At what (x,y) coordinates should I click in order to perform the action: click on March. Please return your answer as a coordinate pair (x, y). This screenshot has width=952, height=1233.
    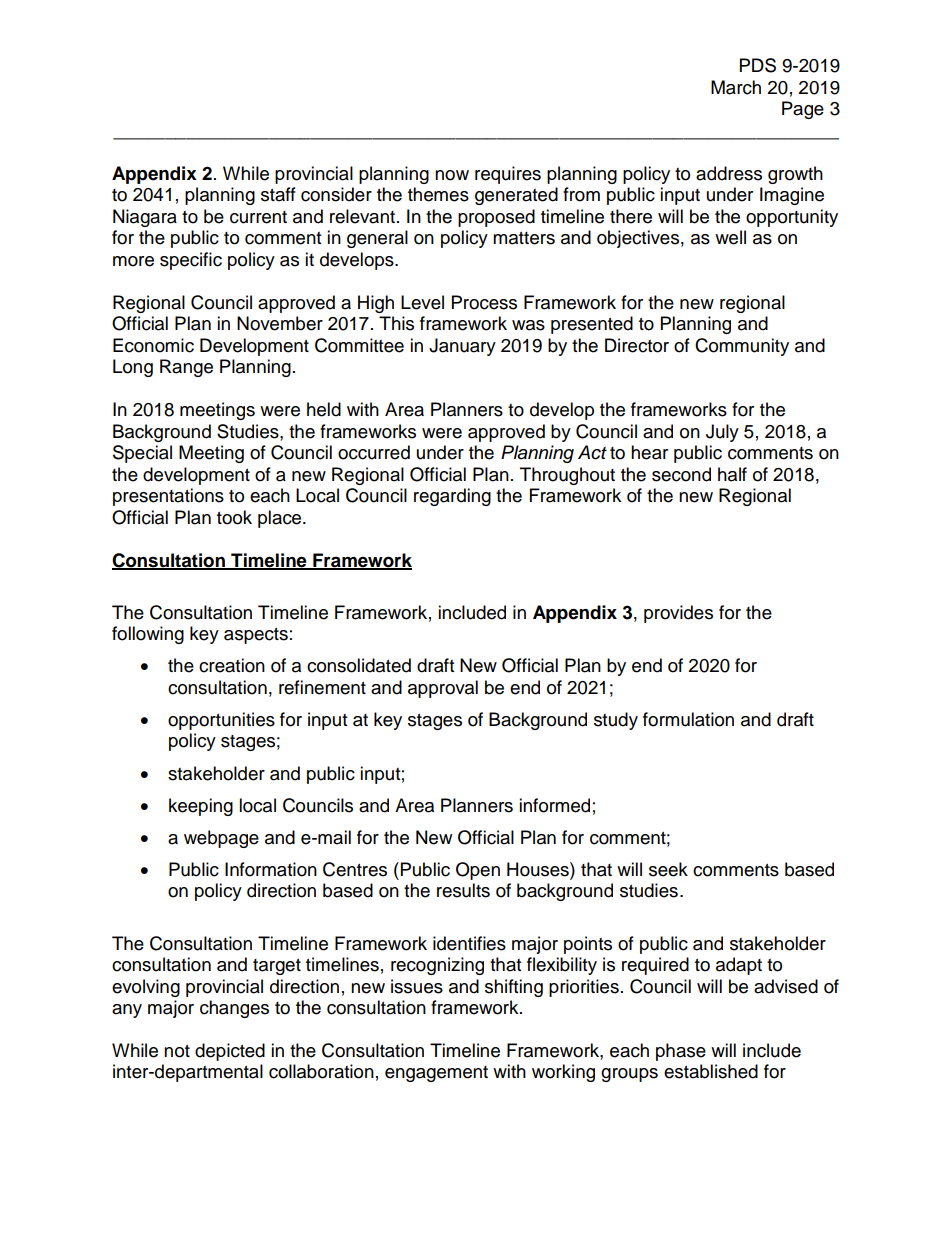
    Looking at the image, I should click on (736, 87).
